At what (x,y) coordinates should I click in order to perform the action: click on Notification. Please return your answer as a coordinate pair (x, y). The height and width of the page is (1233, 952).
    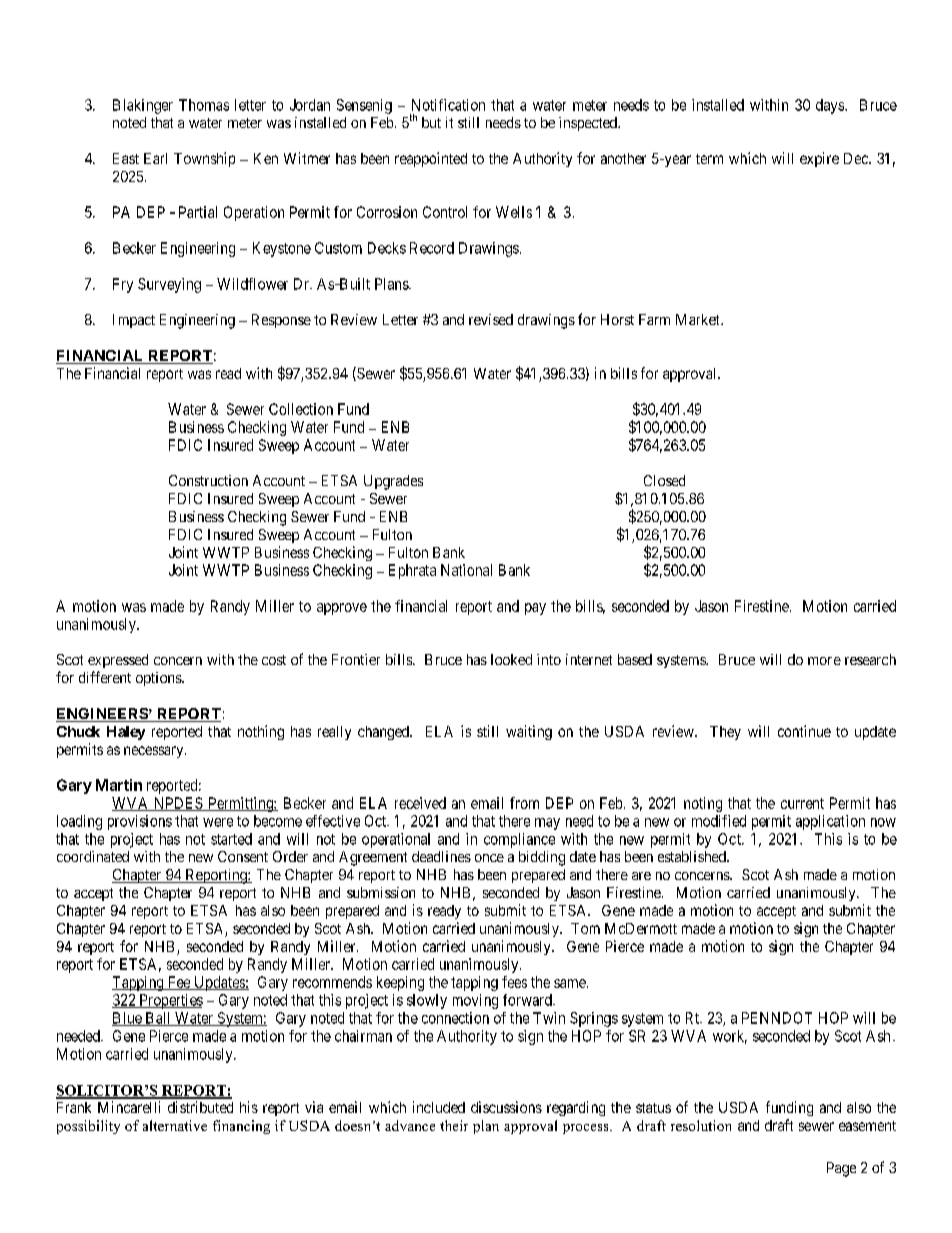
    Looking at the image, I should click on (448, 105).
